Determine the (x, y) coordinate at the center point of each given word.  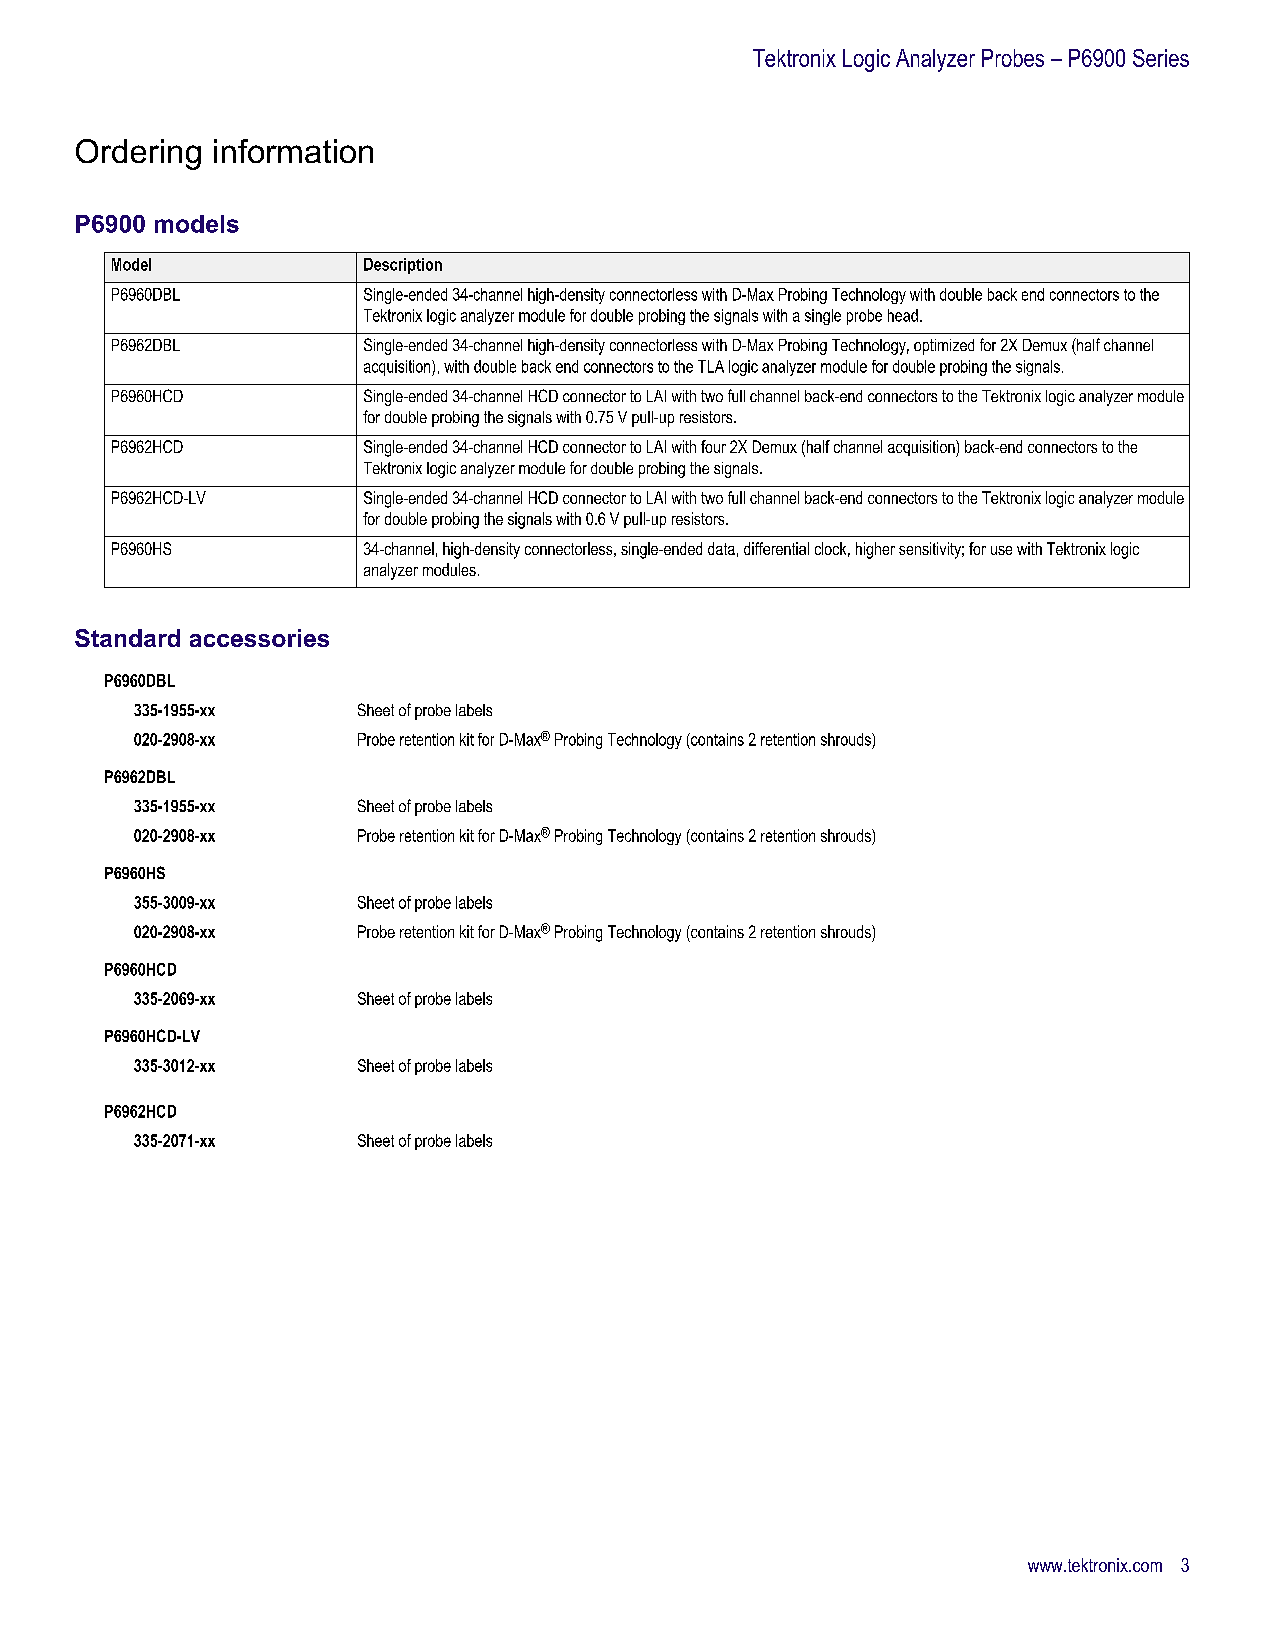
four (713, 446)
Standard (127, 638)
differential (776, 548)
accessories (259, 638)
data (721, 548)
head (903, 315)
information (293, 151)
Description (403, 266)
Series (1161, 58)
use (1001, 550)
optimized (944, 347)
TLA (711, 366)
